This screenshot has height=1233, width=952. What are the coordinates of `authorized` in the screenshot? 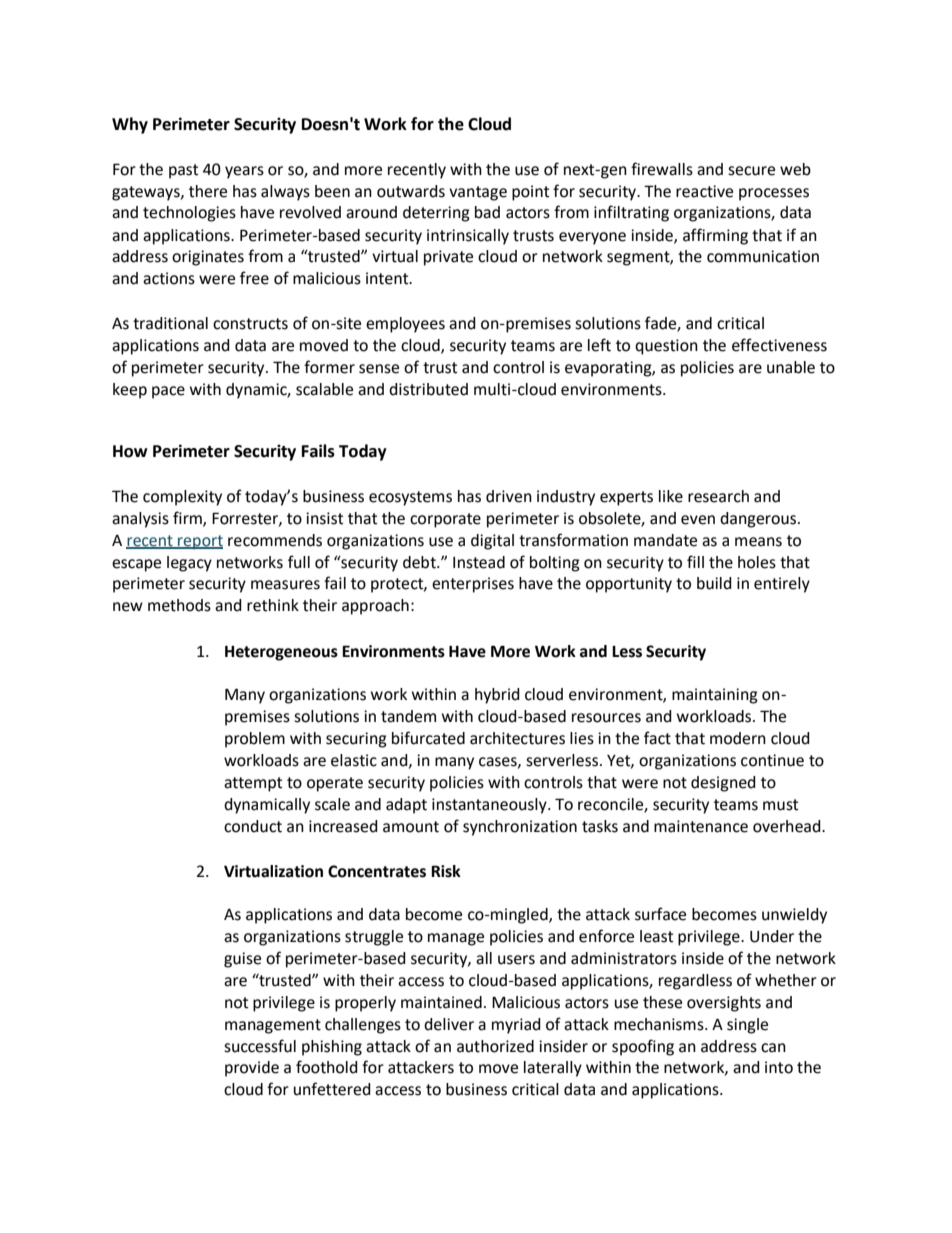 It's located at (495, 1046).
